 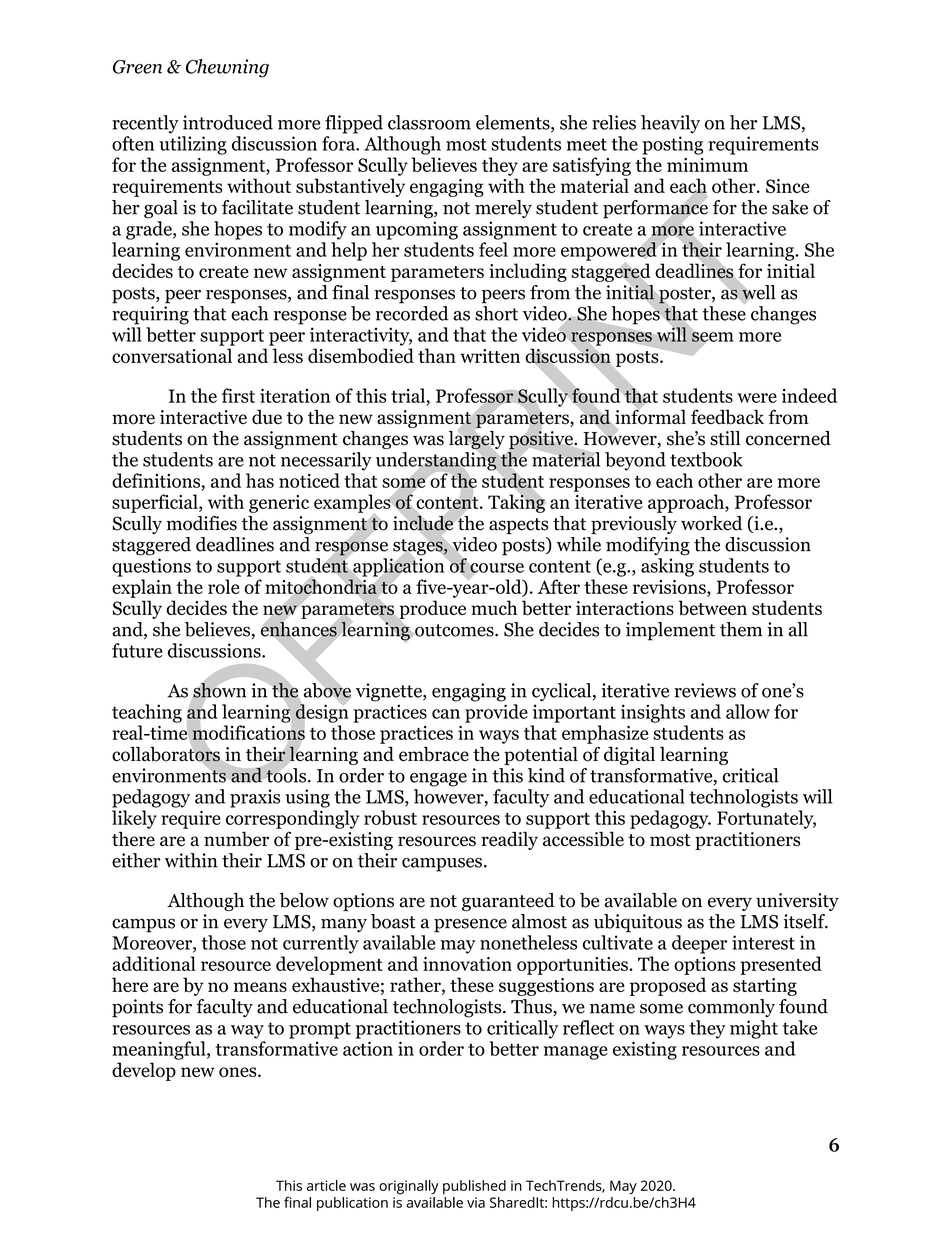 I want to click on Taking, so click(x=517, y=502).
